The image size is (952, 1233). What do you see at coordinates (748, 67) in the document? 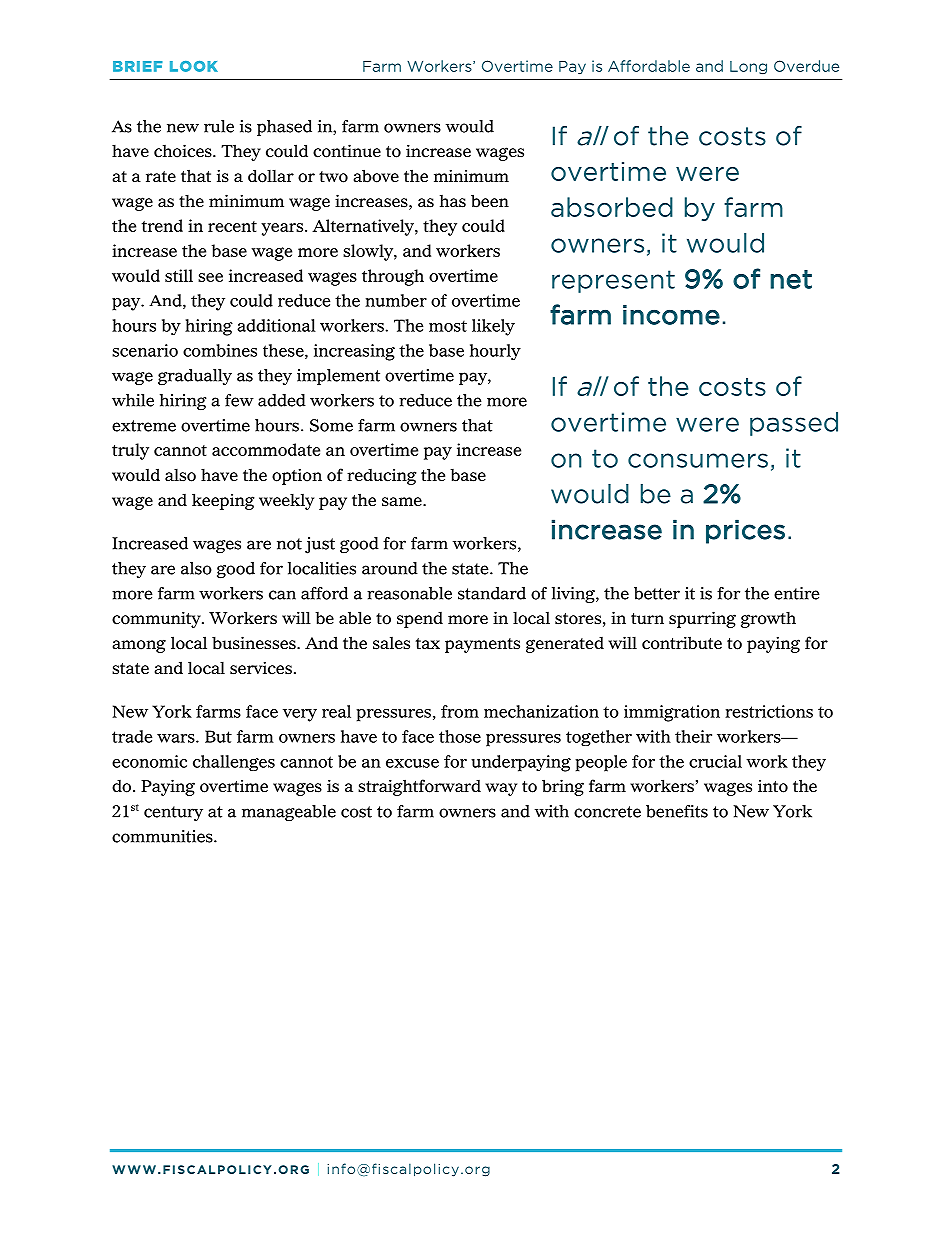
I see `Long` at bounding box center [748, 67].
